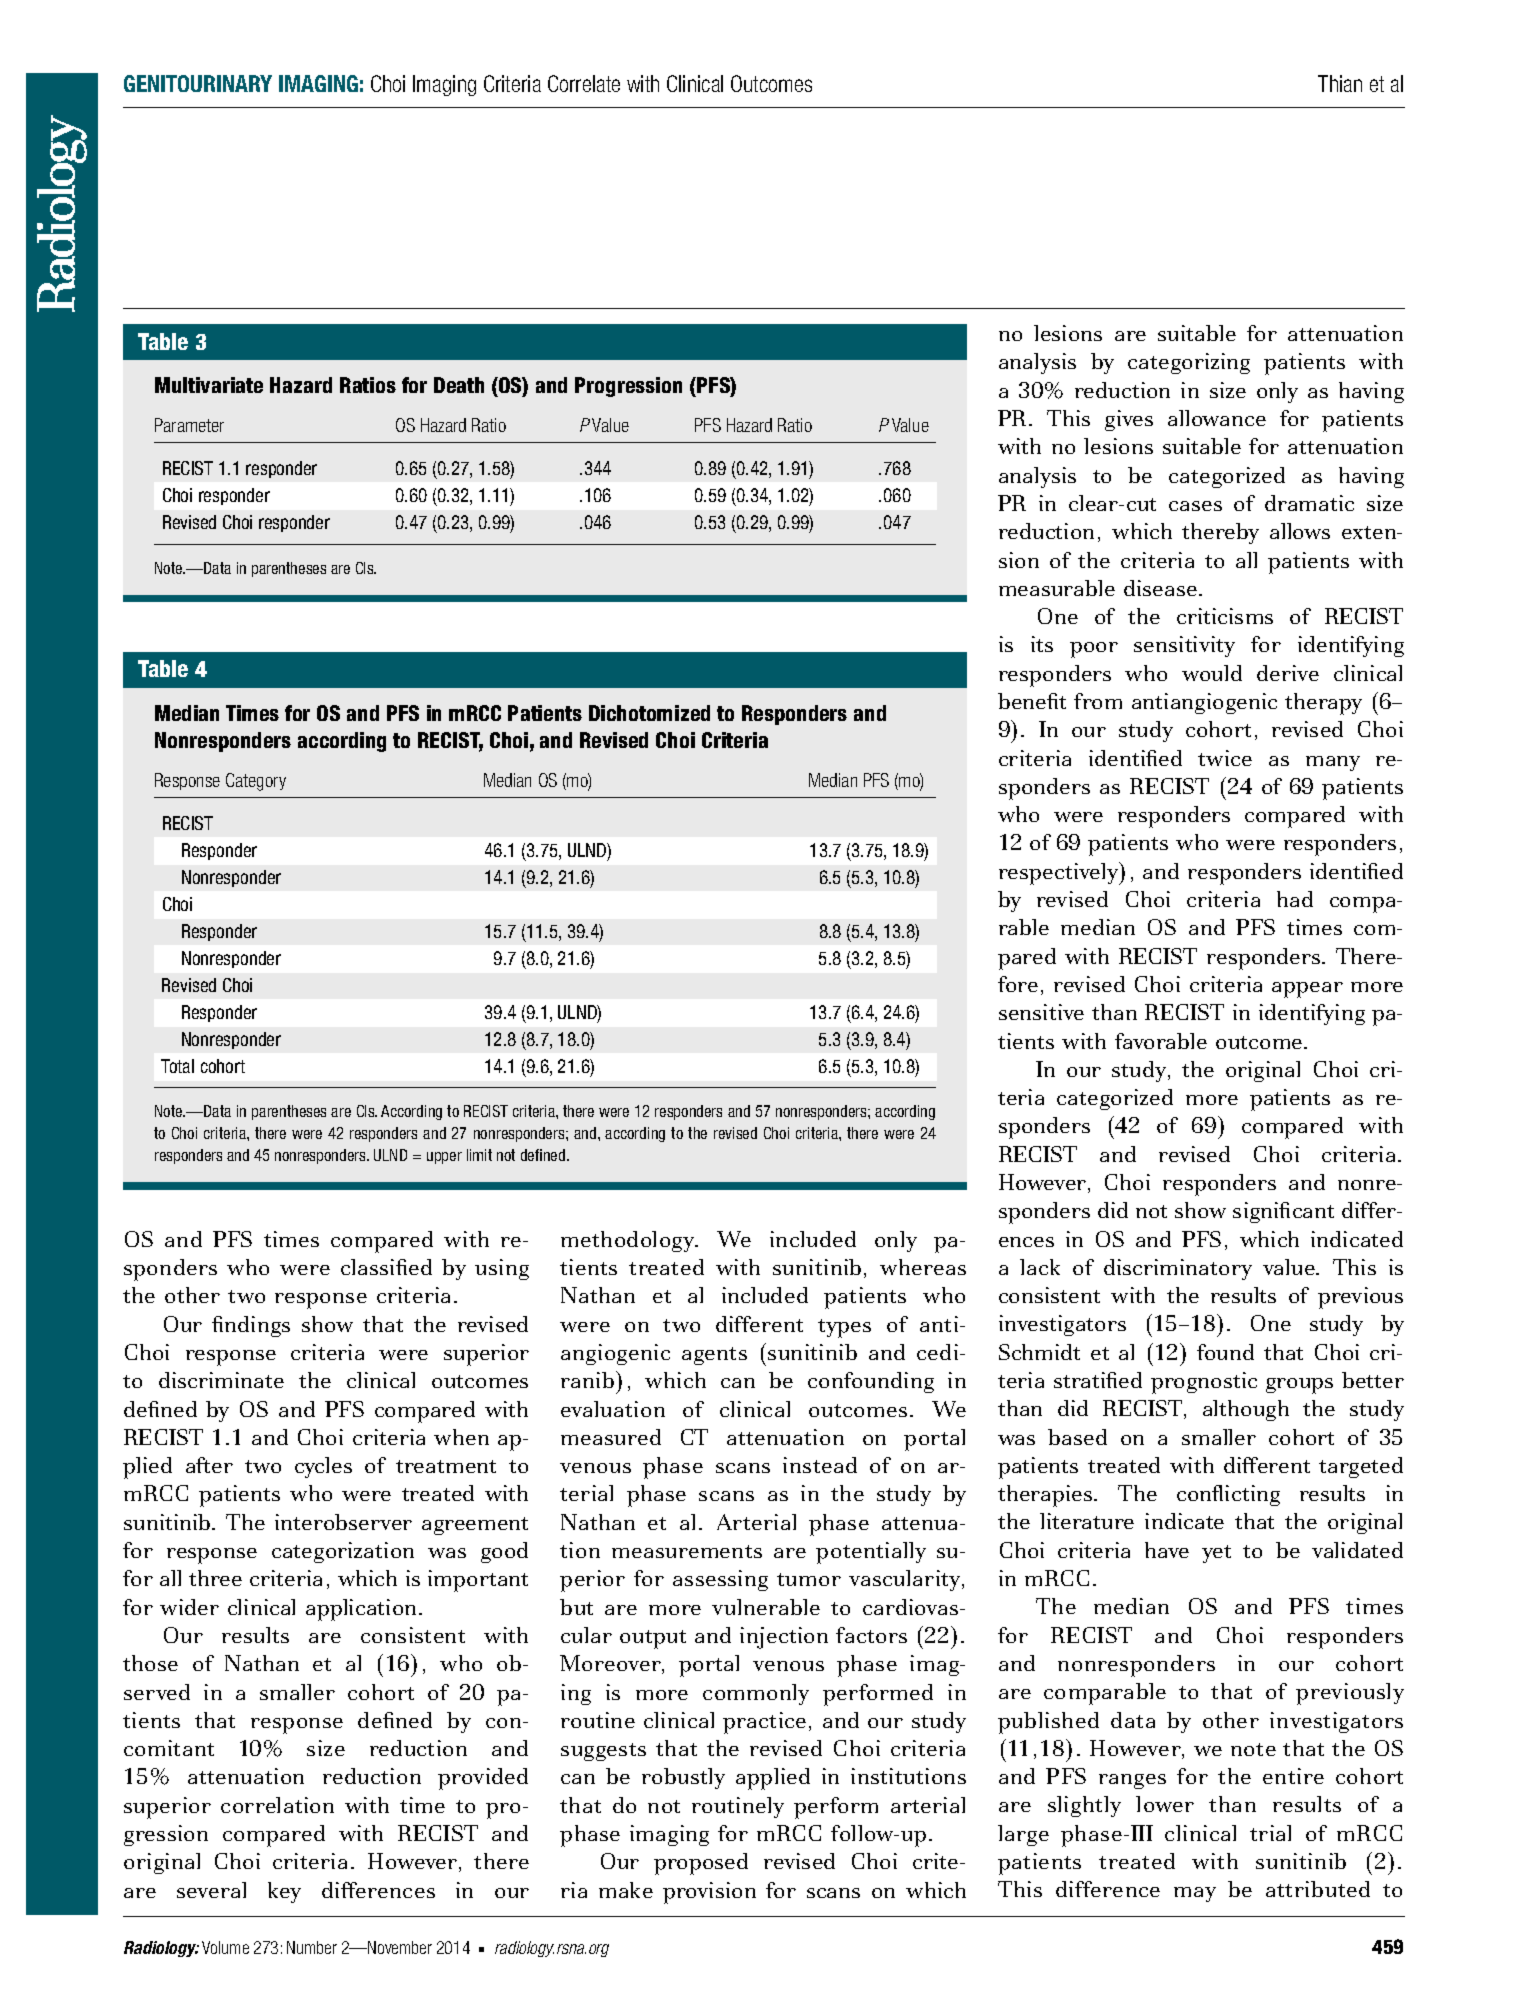 The height and width of the screenshot is (2014, 1528). Describe the element at coordinates (720, 1580) in the screenshot. I see `assessing` at that location.
